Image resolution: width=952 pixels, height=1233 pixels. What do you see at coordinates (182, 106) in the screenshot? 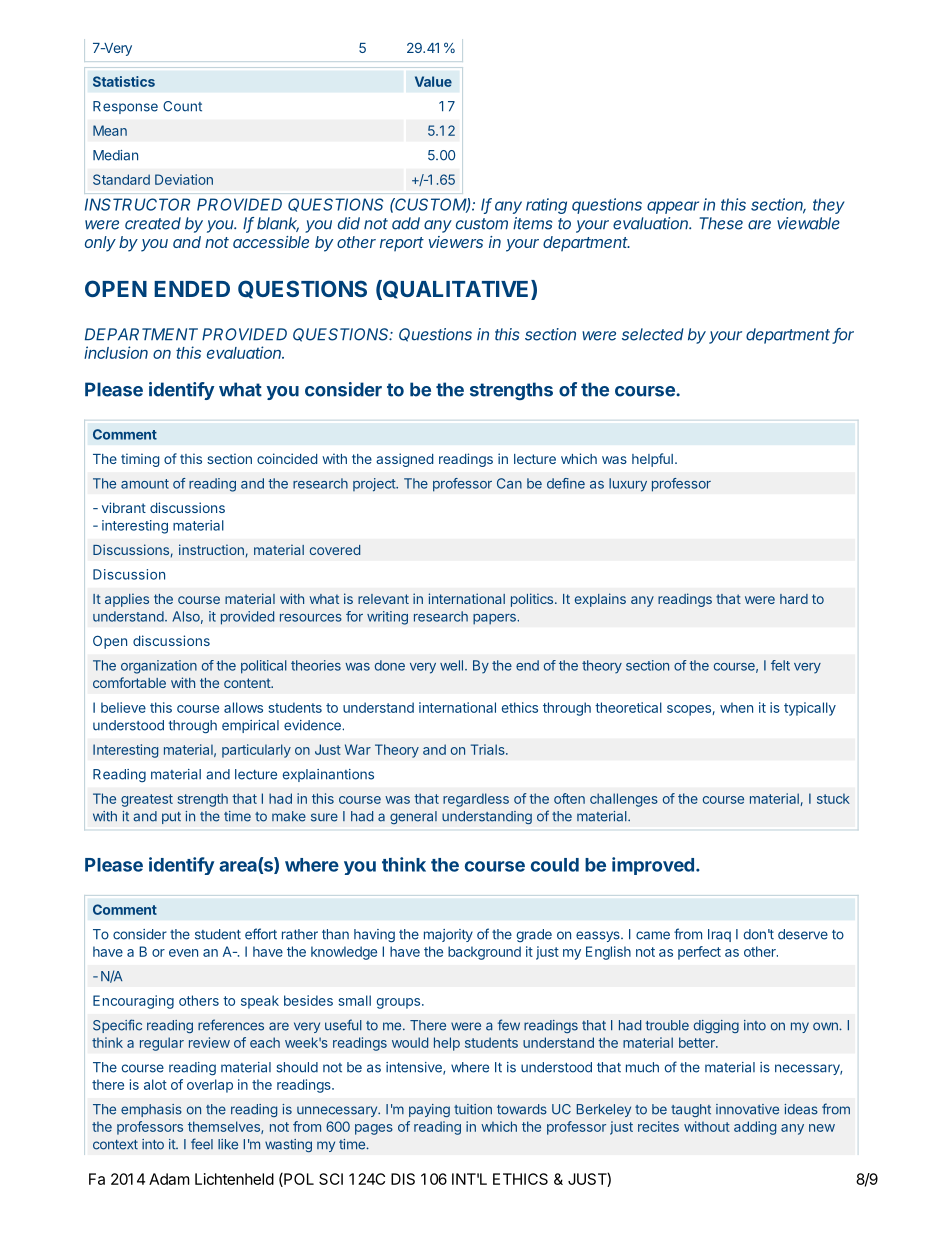
I see `Count` at bounding box center [182, 106].
